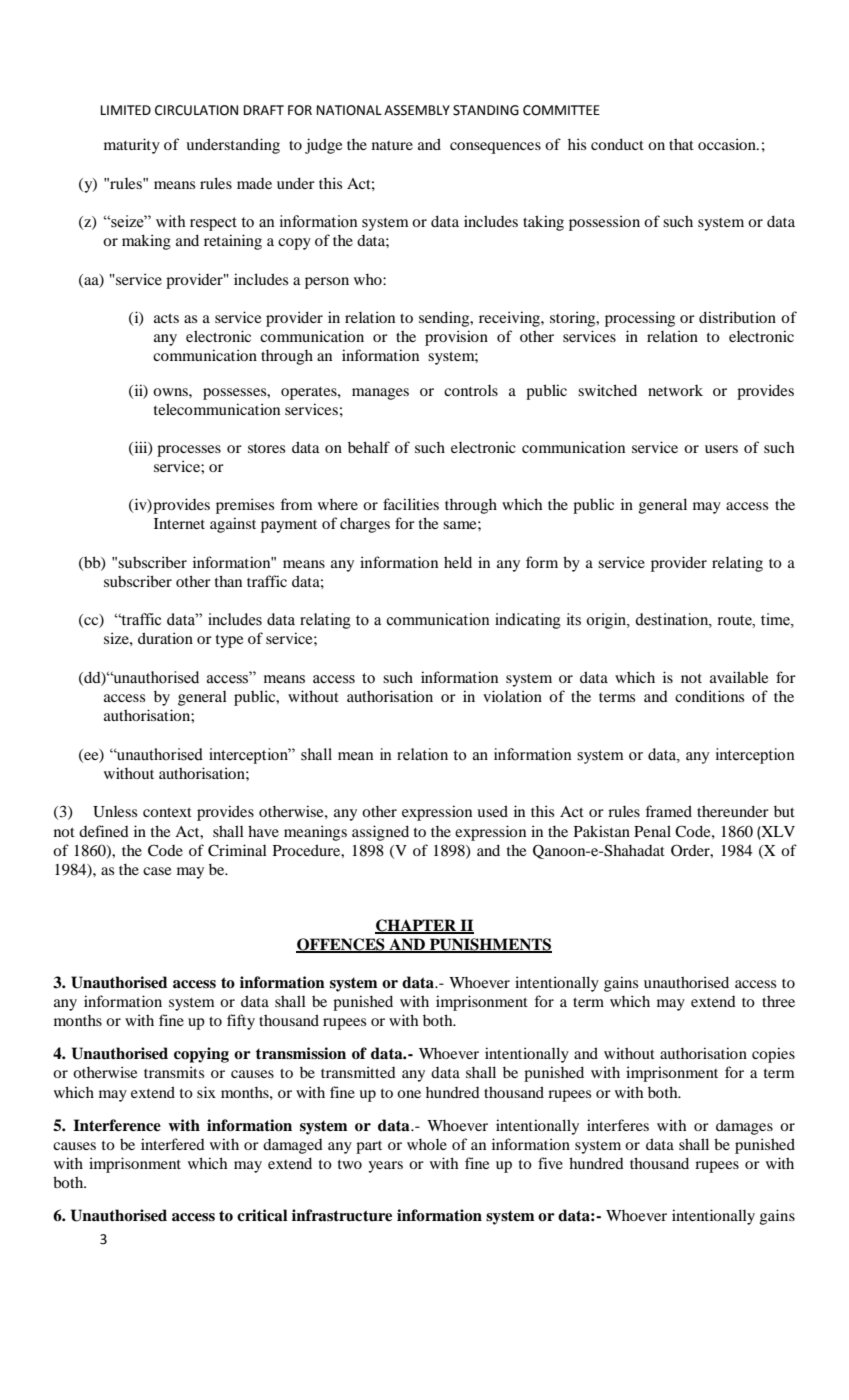 The width and height of the screenshot is (849, 1400). What do you see at coordinates (167, 812) in the screenshot?
I see `context` at bounding box center [167, 812].
